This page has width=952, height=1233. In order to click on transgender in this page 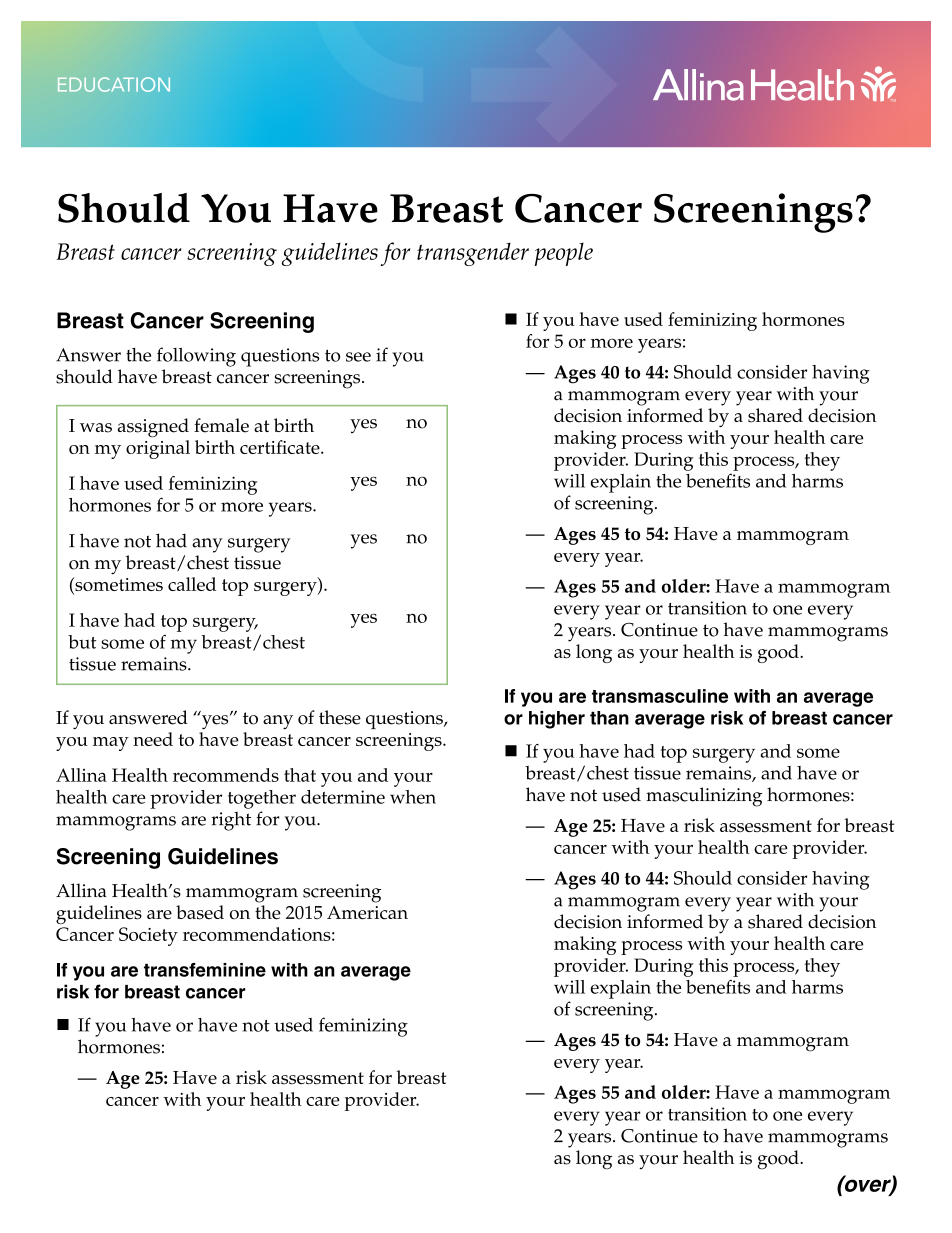, I will do `click(473, 254)`.
